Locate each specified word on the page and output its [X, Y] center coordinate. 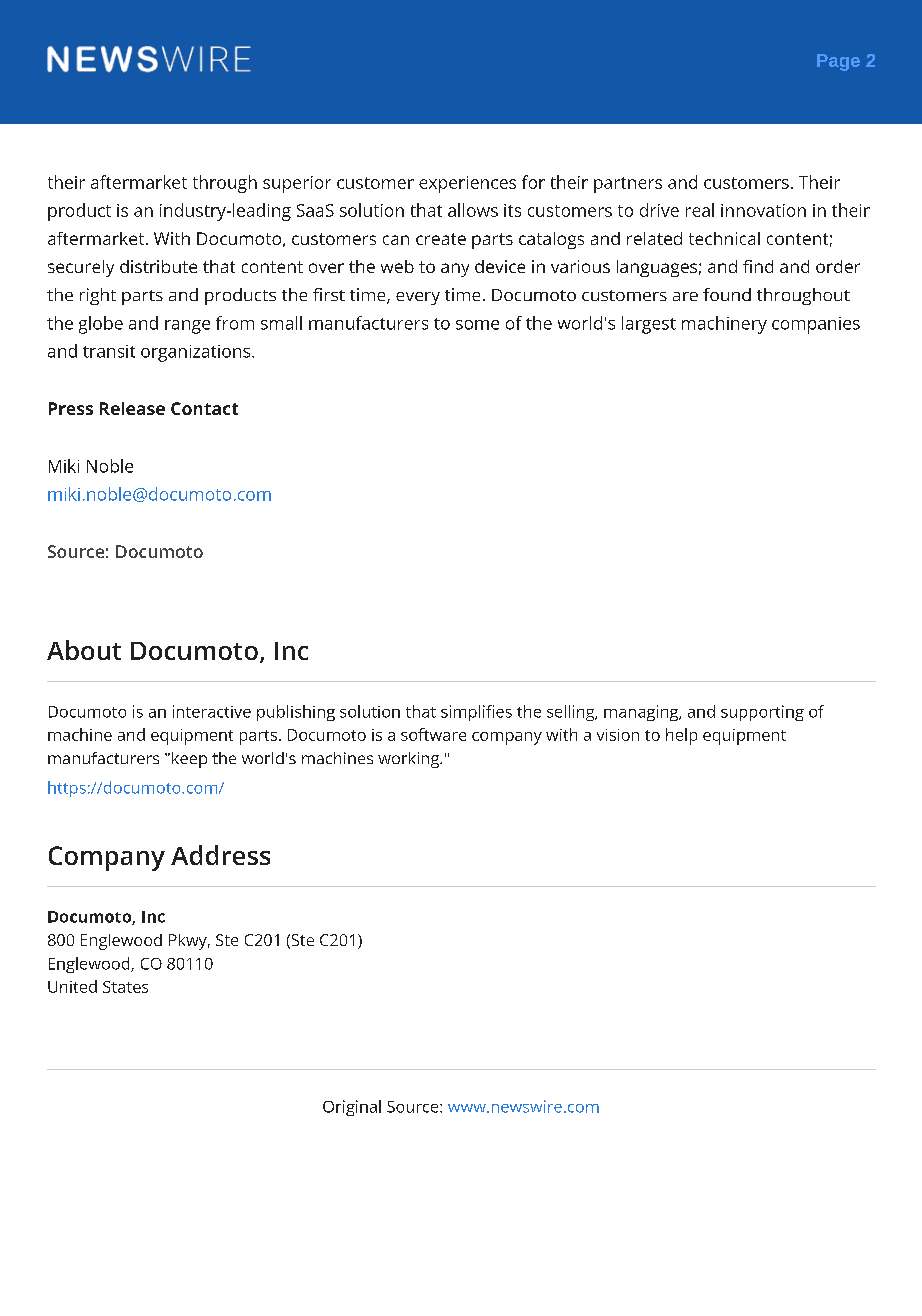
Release [132, 408]
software [433, 734]
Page [838, 62]
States [125, 987]
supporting [762, 713]
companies [816, 325]
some [477, 325]
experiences [467, 184]
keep [189, 760]
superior [297, 184]
